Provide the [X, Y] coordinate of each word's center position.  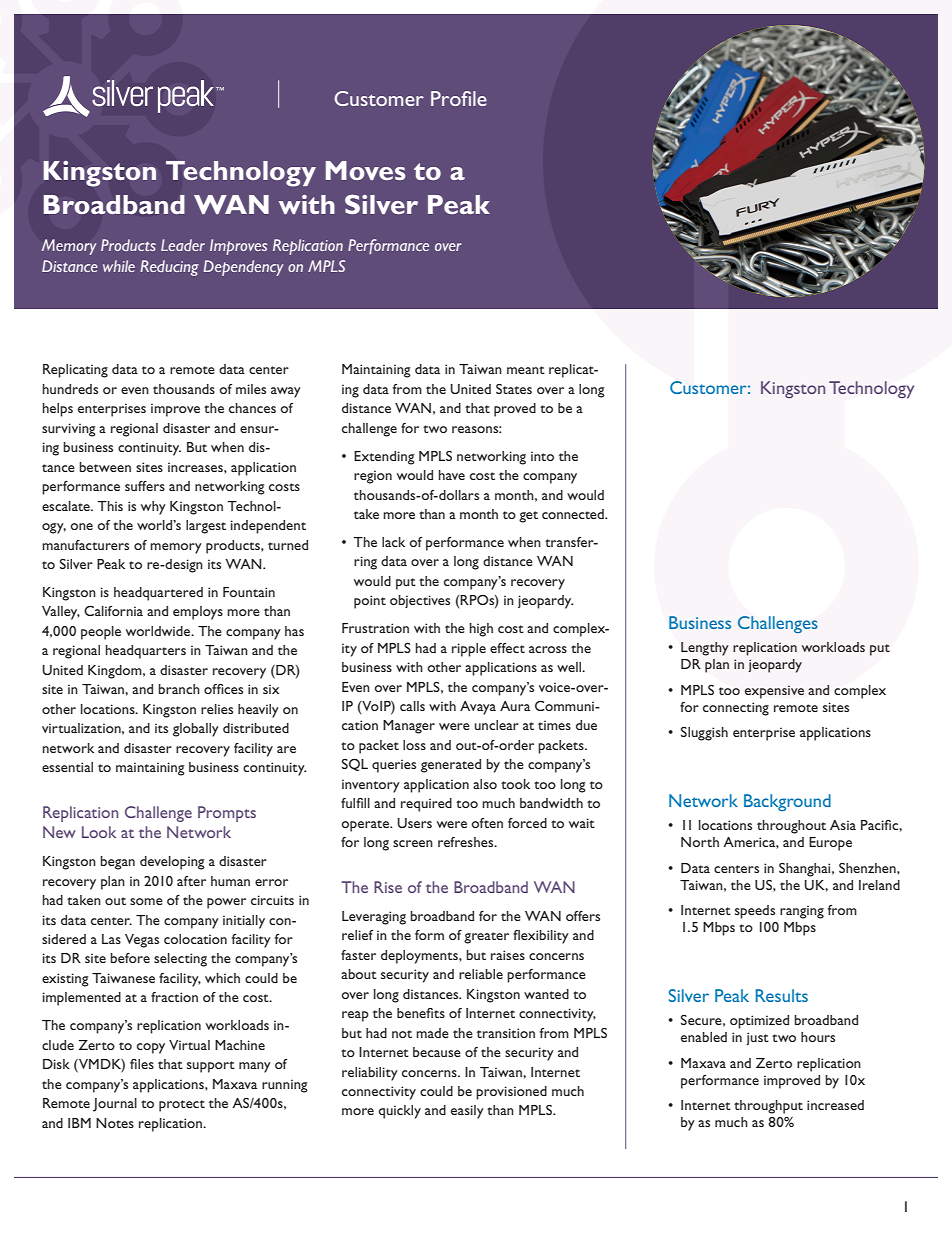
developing [172, 863]
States [514, 389]
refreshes [467, 842]
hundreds [70, 389]
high [481, 630]
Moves [365, 170]
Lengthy [705, 649]
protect [182, 1106]
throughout [791, 827]
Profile [459, 98]
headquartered [158, 594]
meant [526, 370]
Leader [183, 245]
